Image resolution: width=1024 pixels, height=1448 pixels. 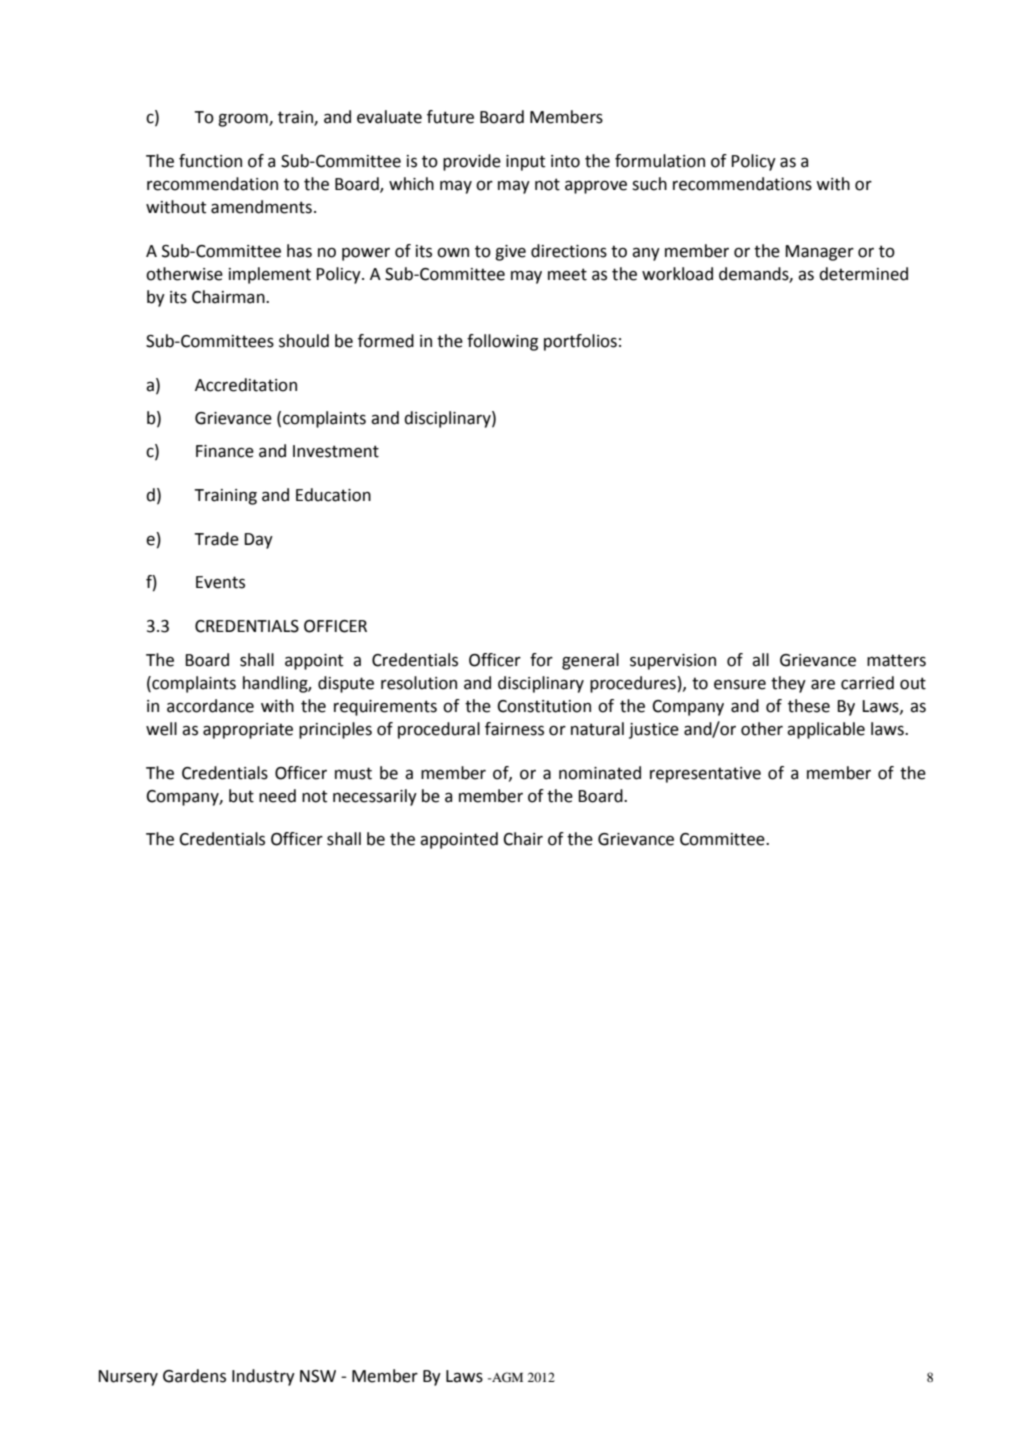 What do you see at coordinates (318, 1376) in the document?
I see `NSW` at bounding box center [318, 1376].
